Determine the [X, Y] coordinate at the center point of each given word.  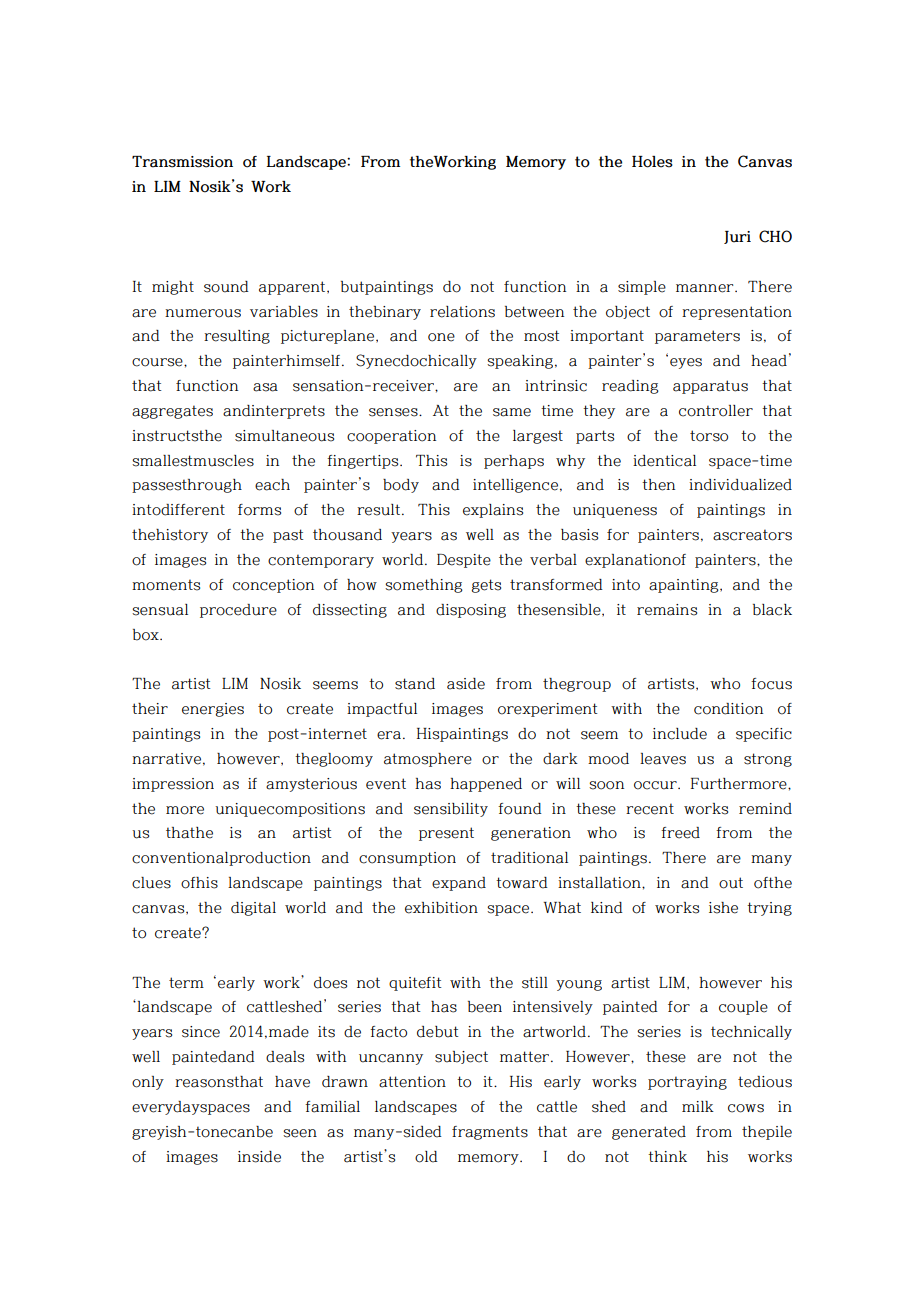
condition [728, 709]
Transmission [182, 162]
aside [466, 684]
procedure [238, 611]
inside [259, 1157]
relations [462, 312]
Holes [652, 162]
